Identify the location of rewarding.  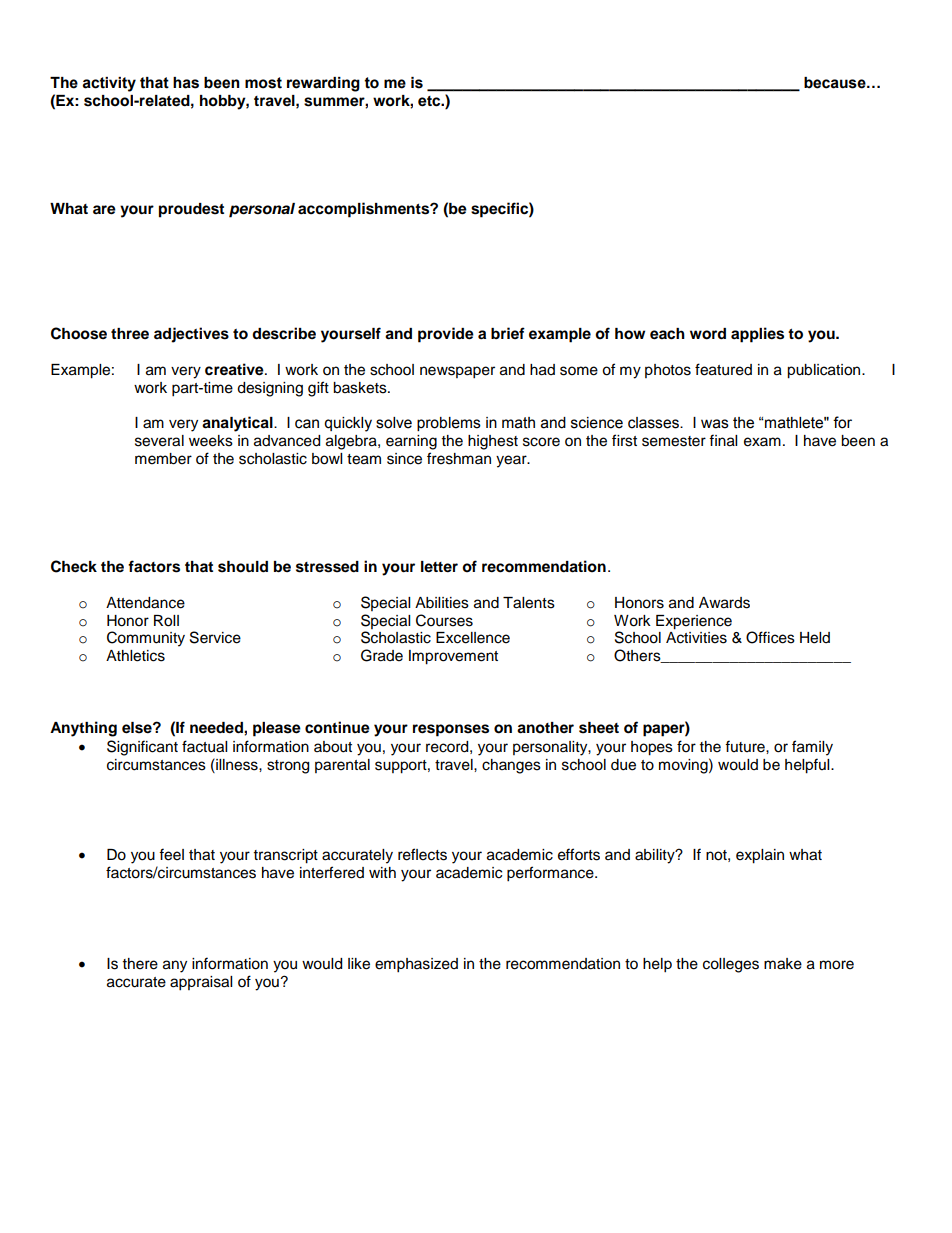
(323, 84).
